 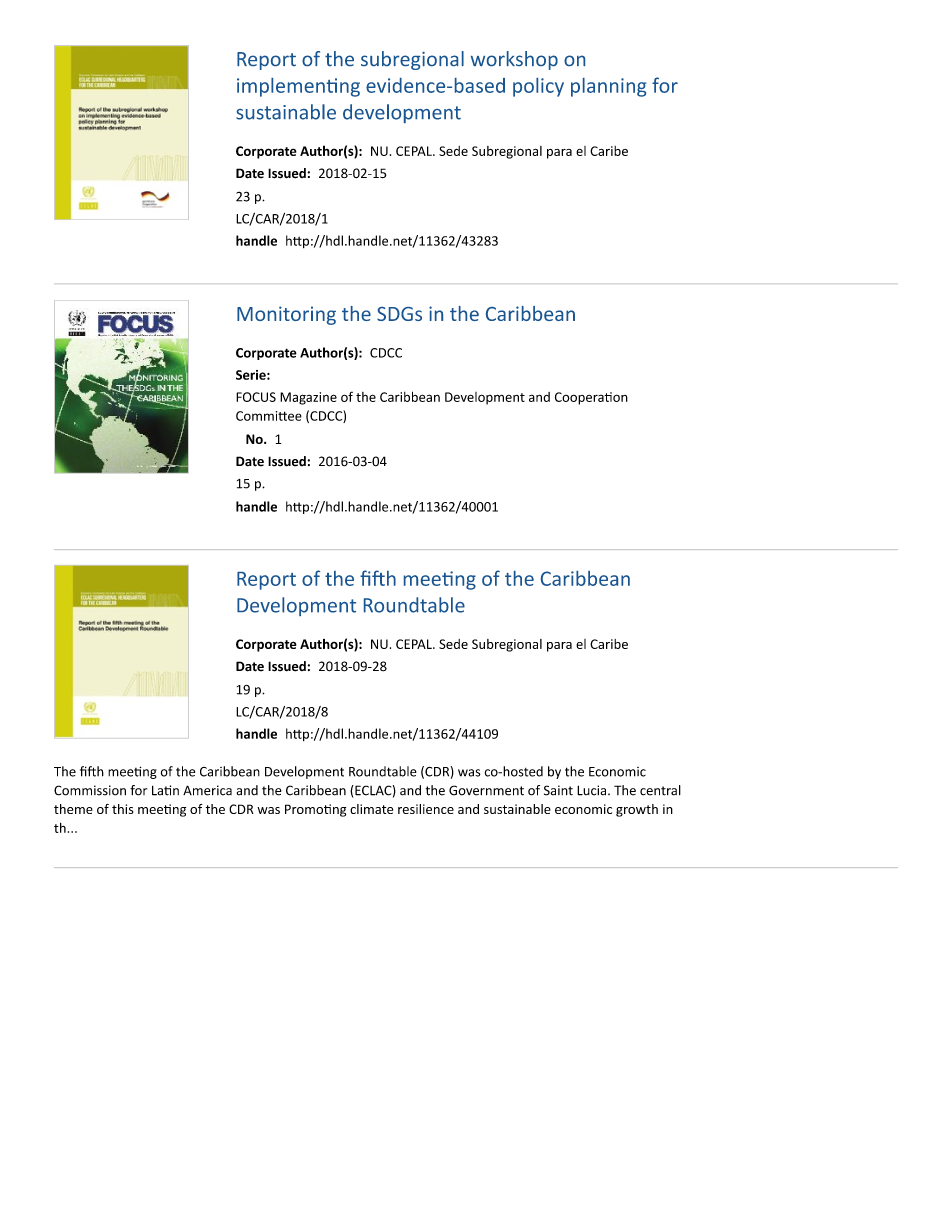 What do you see at coordinates (256, 397) in the screenshot?
I see `FOCUS` at bounding box center [256, 397].
